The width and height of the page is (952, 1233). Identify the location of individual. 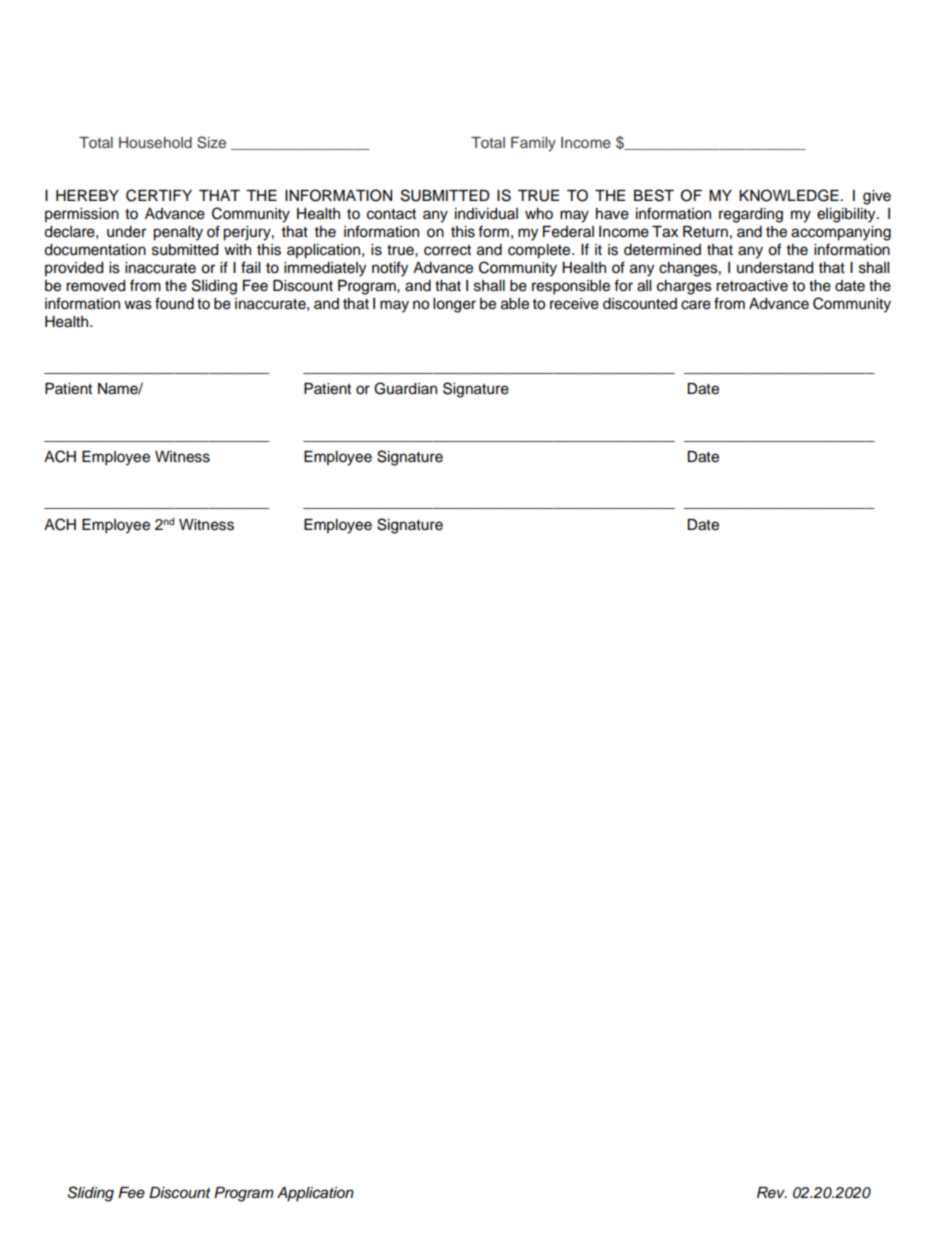
(486, 214).
